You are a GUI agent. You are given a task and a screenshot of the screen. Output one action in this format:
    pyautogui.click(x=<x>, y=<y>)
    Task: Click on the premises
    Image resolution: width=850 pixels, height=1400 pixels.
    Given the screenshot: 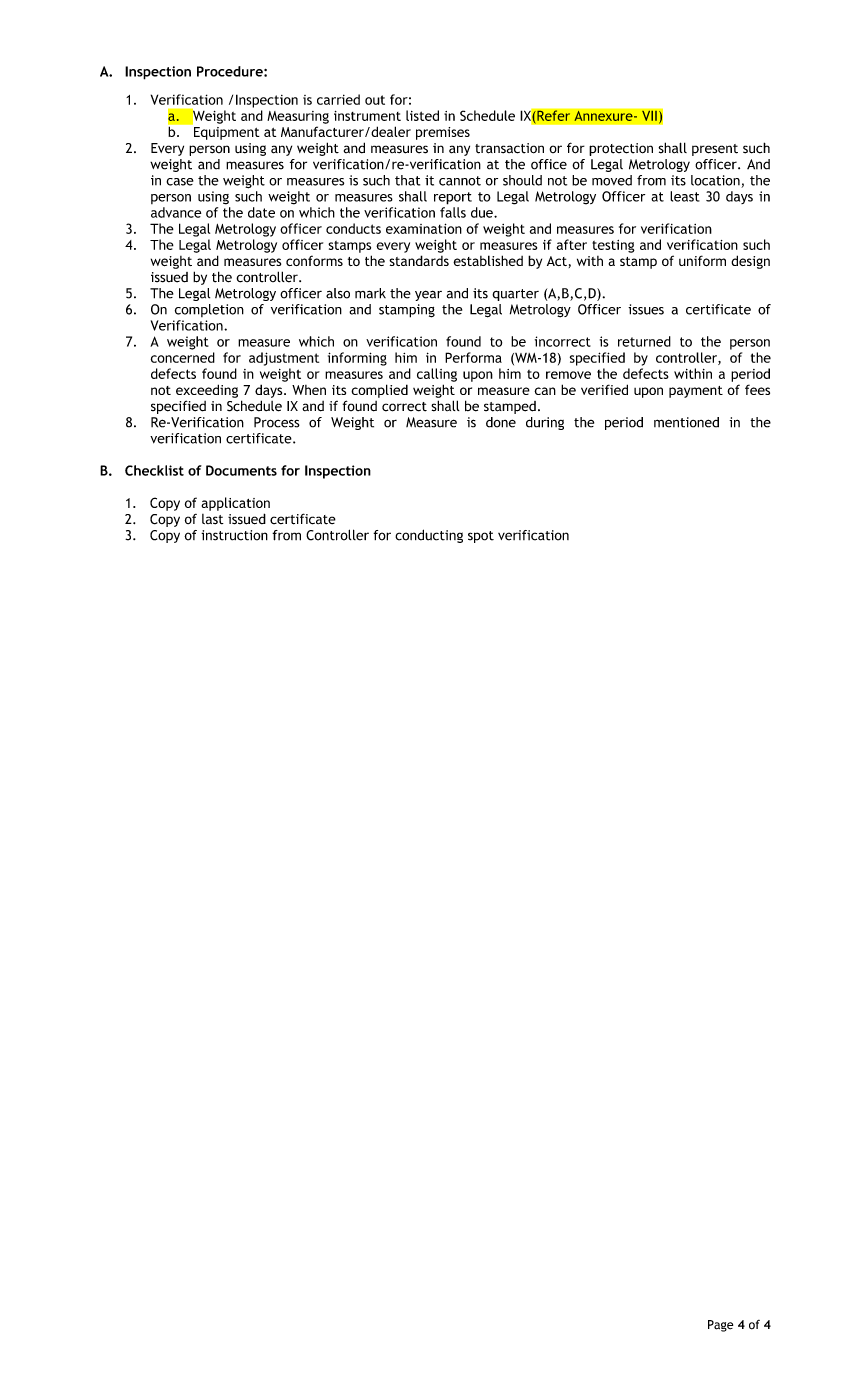 What is the action you would take?
    pyautogui.click(x=443, y=133)
